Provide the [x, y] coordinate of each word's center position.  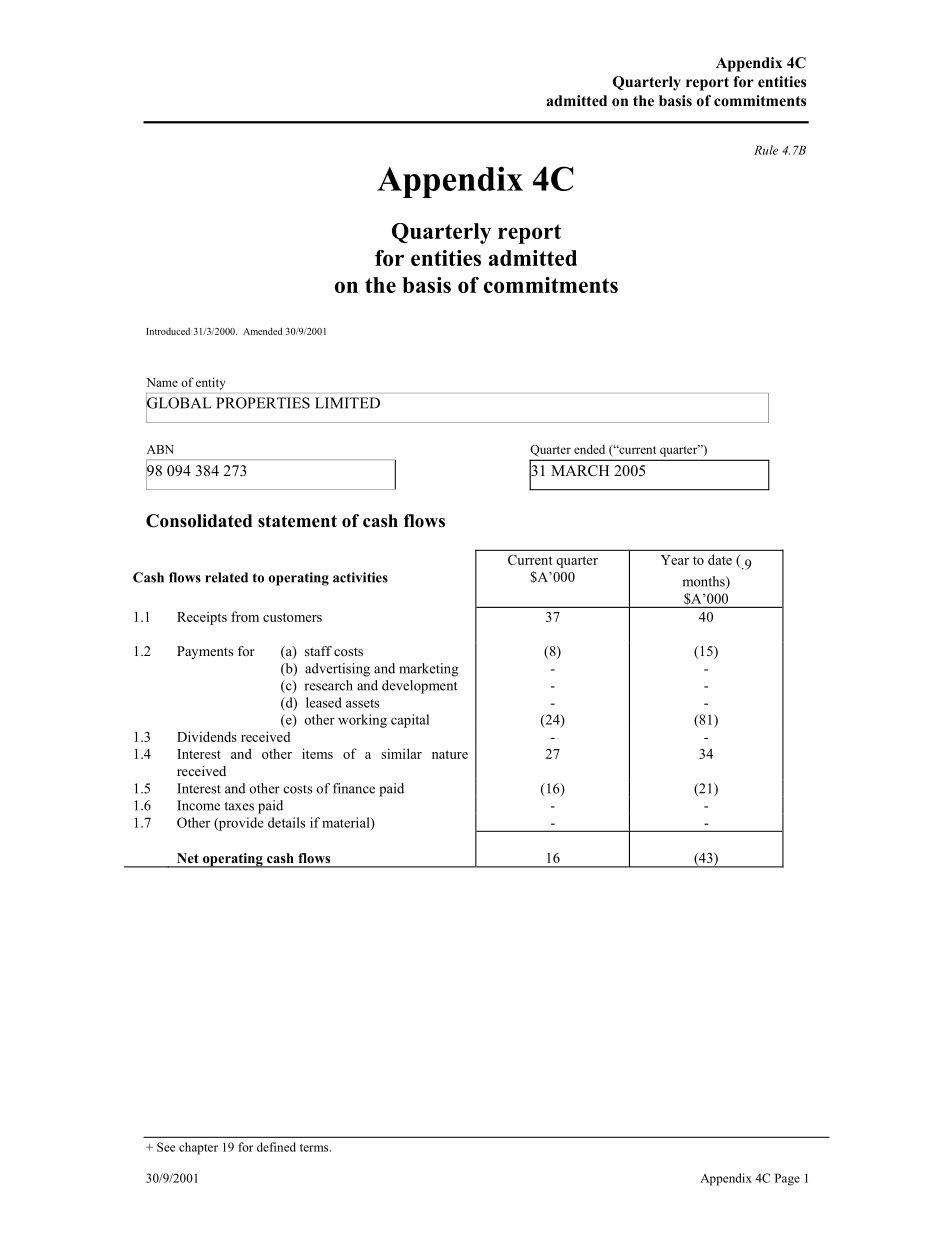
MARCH [580, 471]
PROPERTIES [263, 403]
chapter [198, 1148]
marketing [428, 670]
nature [450, 754]
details [286, 822]
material [347, 823]
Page [787, 1179]
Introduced [168, 331]
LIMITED [347, 403]
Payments [205, 652]
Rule [766, 150]
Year [675, 560]
